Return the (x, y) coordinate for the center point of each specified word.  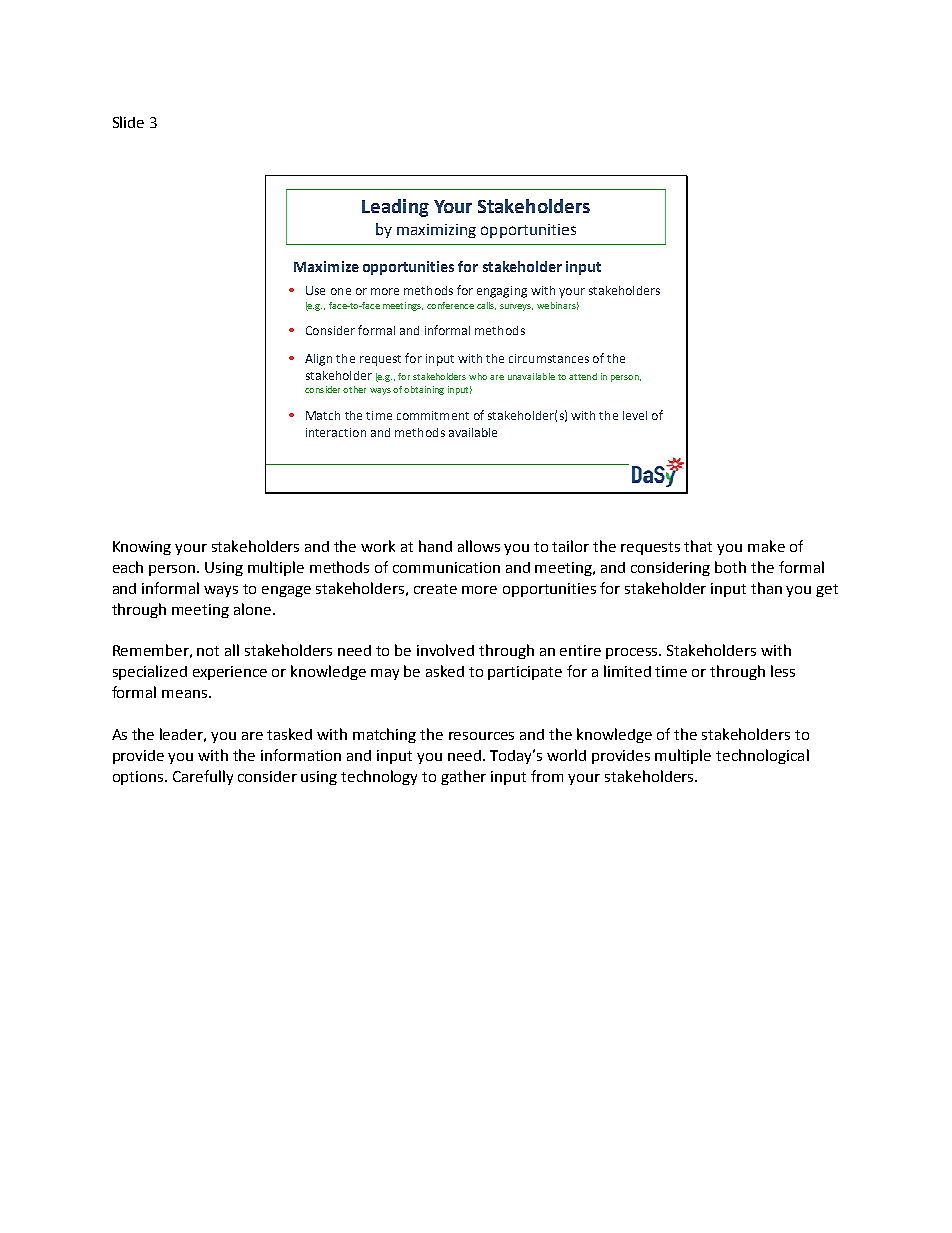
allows (479, 546)
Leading (395, 208)
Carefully (203, 777)
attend (583, 376)
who (478, 376)
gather (463, 777)
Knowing (142, 548)
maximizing (436, 231)
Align (318, 360)
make (766, 546)
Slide (128, 122)
